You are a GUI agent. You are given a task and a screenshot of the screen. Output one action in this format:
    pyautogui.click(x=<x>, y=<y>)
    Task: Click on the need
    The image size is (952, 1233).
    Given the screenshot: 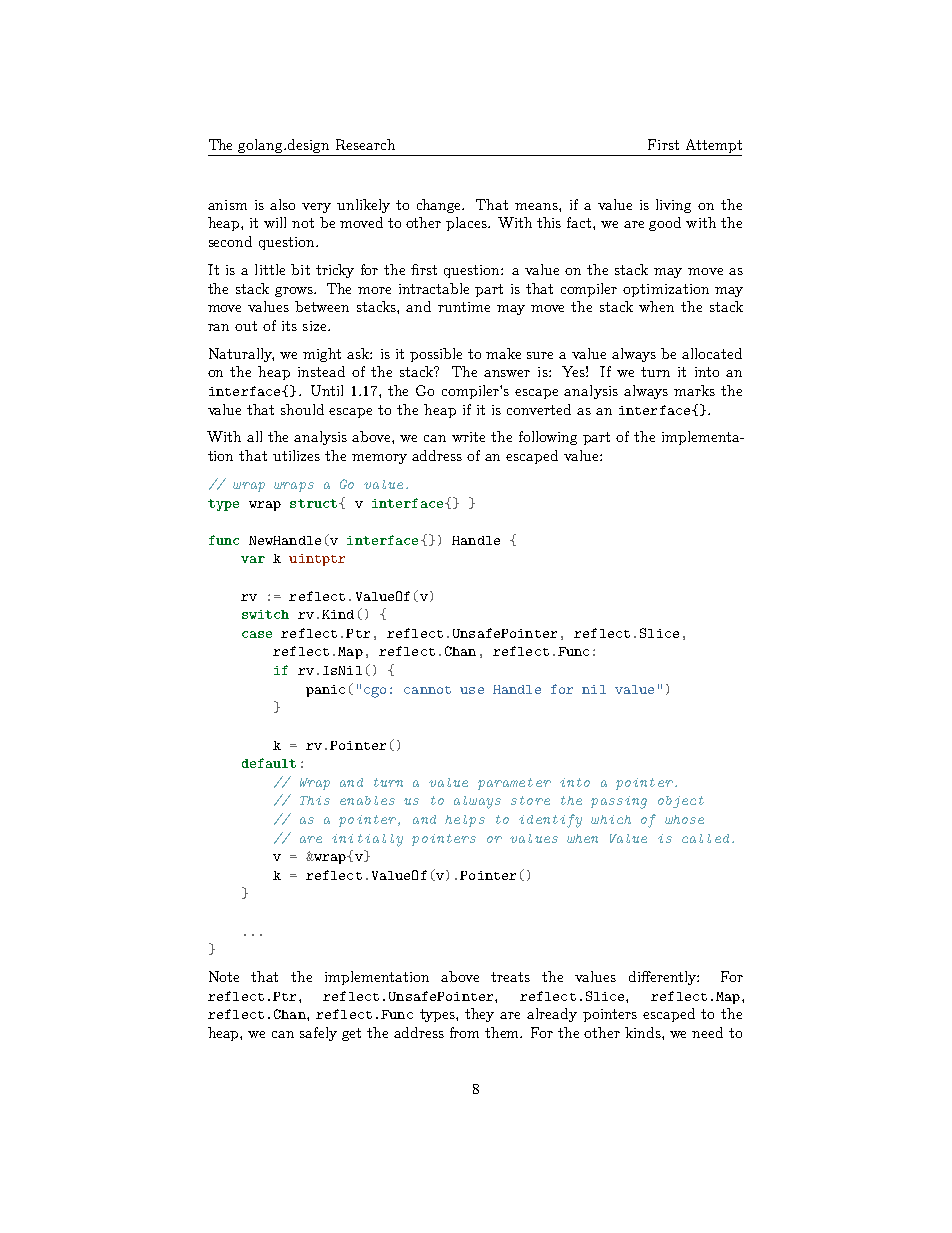 What is the action you would take?
    pyautogui.click(x=707, y=1032)
